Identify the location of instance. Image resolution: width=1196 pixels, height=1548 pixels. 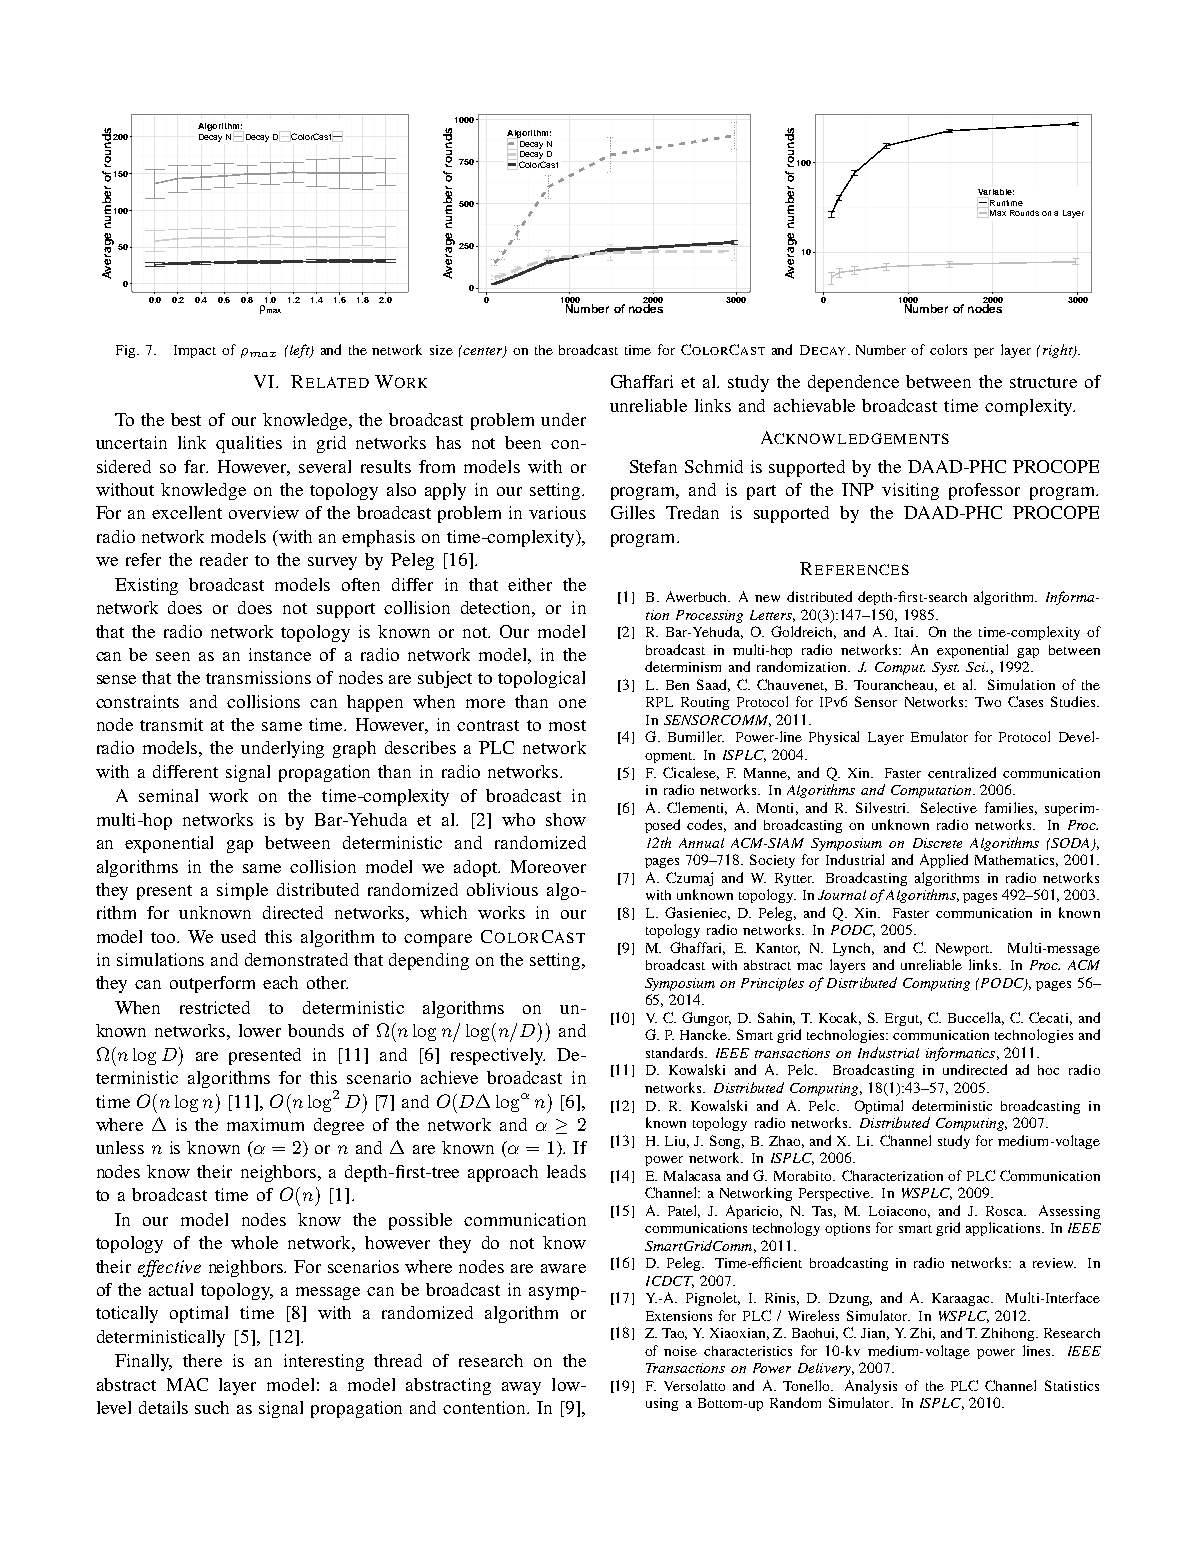
(280, 654).
